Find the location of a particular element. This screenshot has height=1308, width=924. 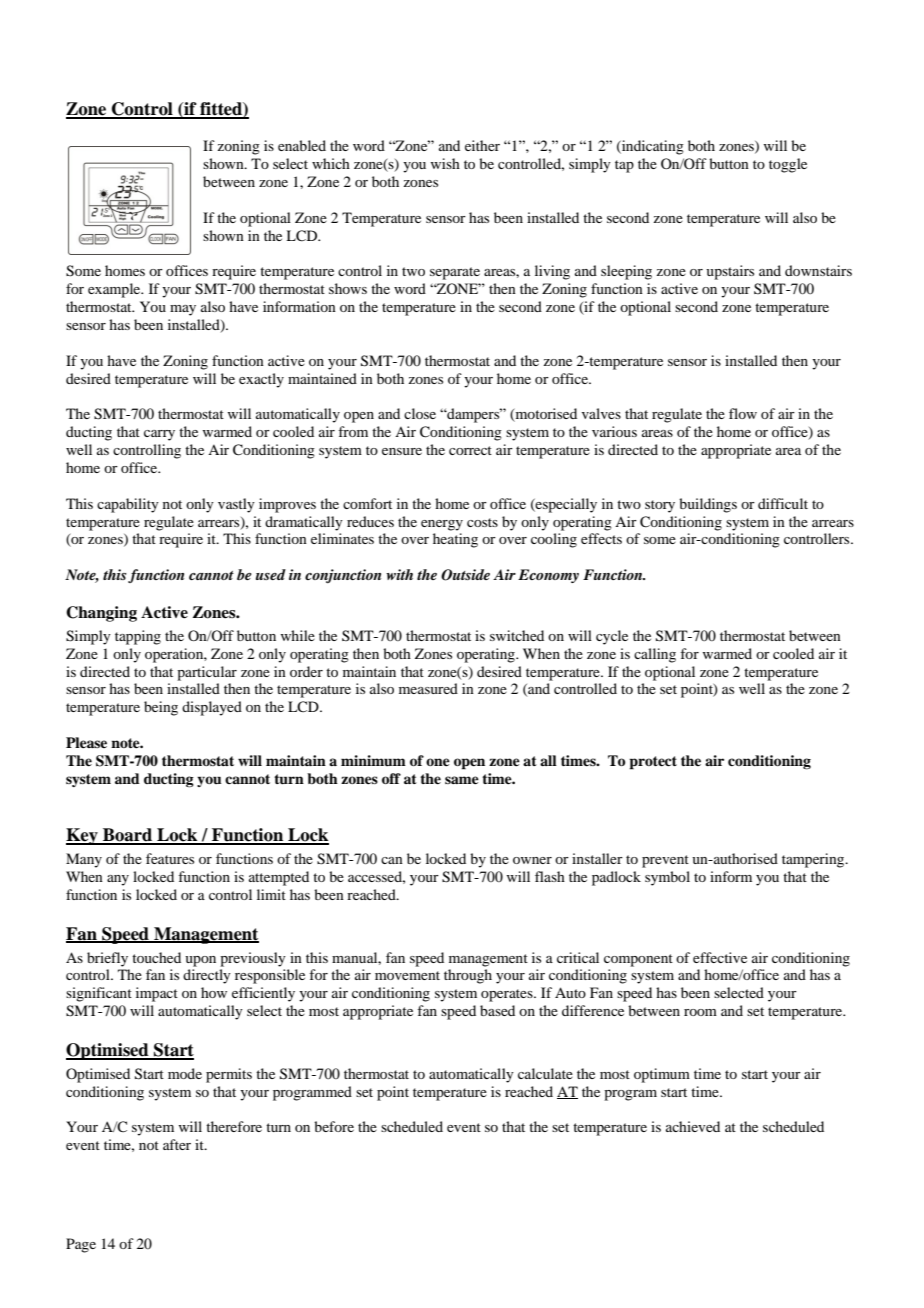

after is located at coordinates (177, 1144).
